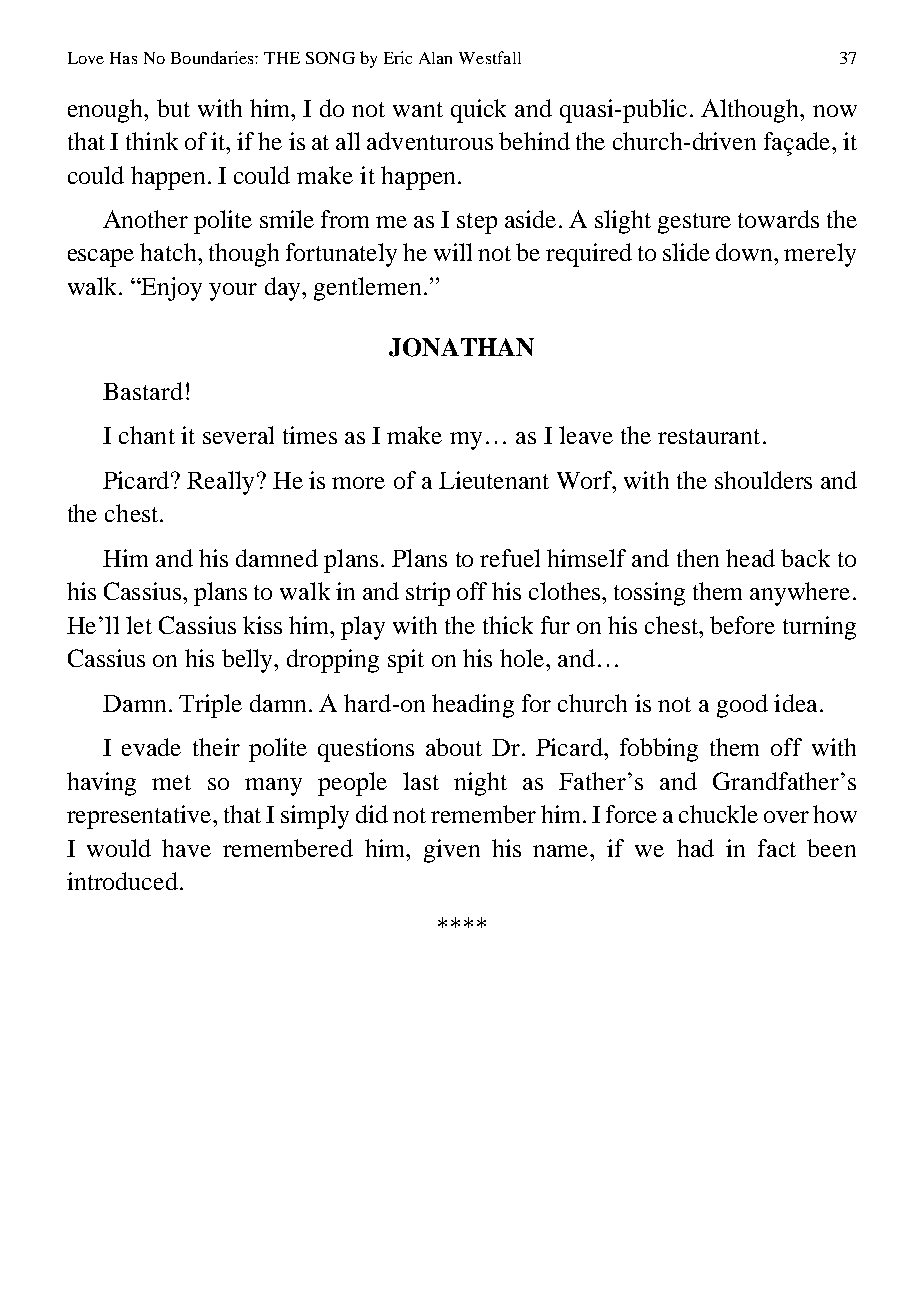  I want to click on given, so click(452, 851).
